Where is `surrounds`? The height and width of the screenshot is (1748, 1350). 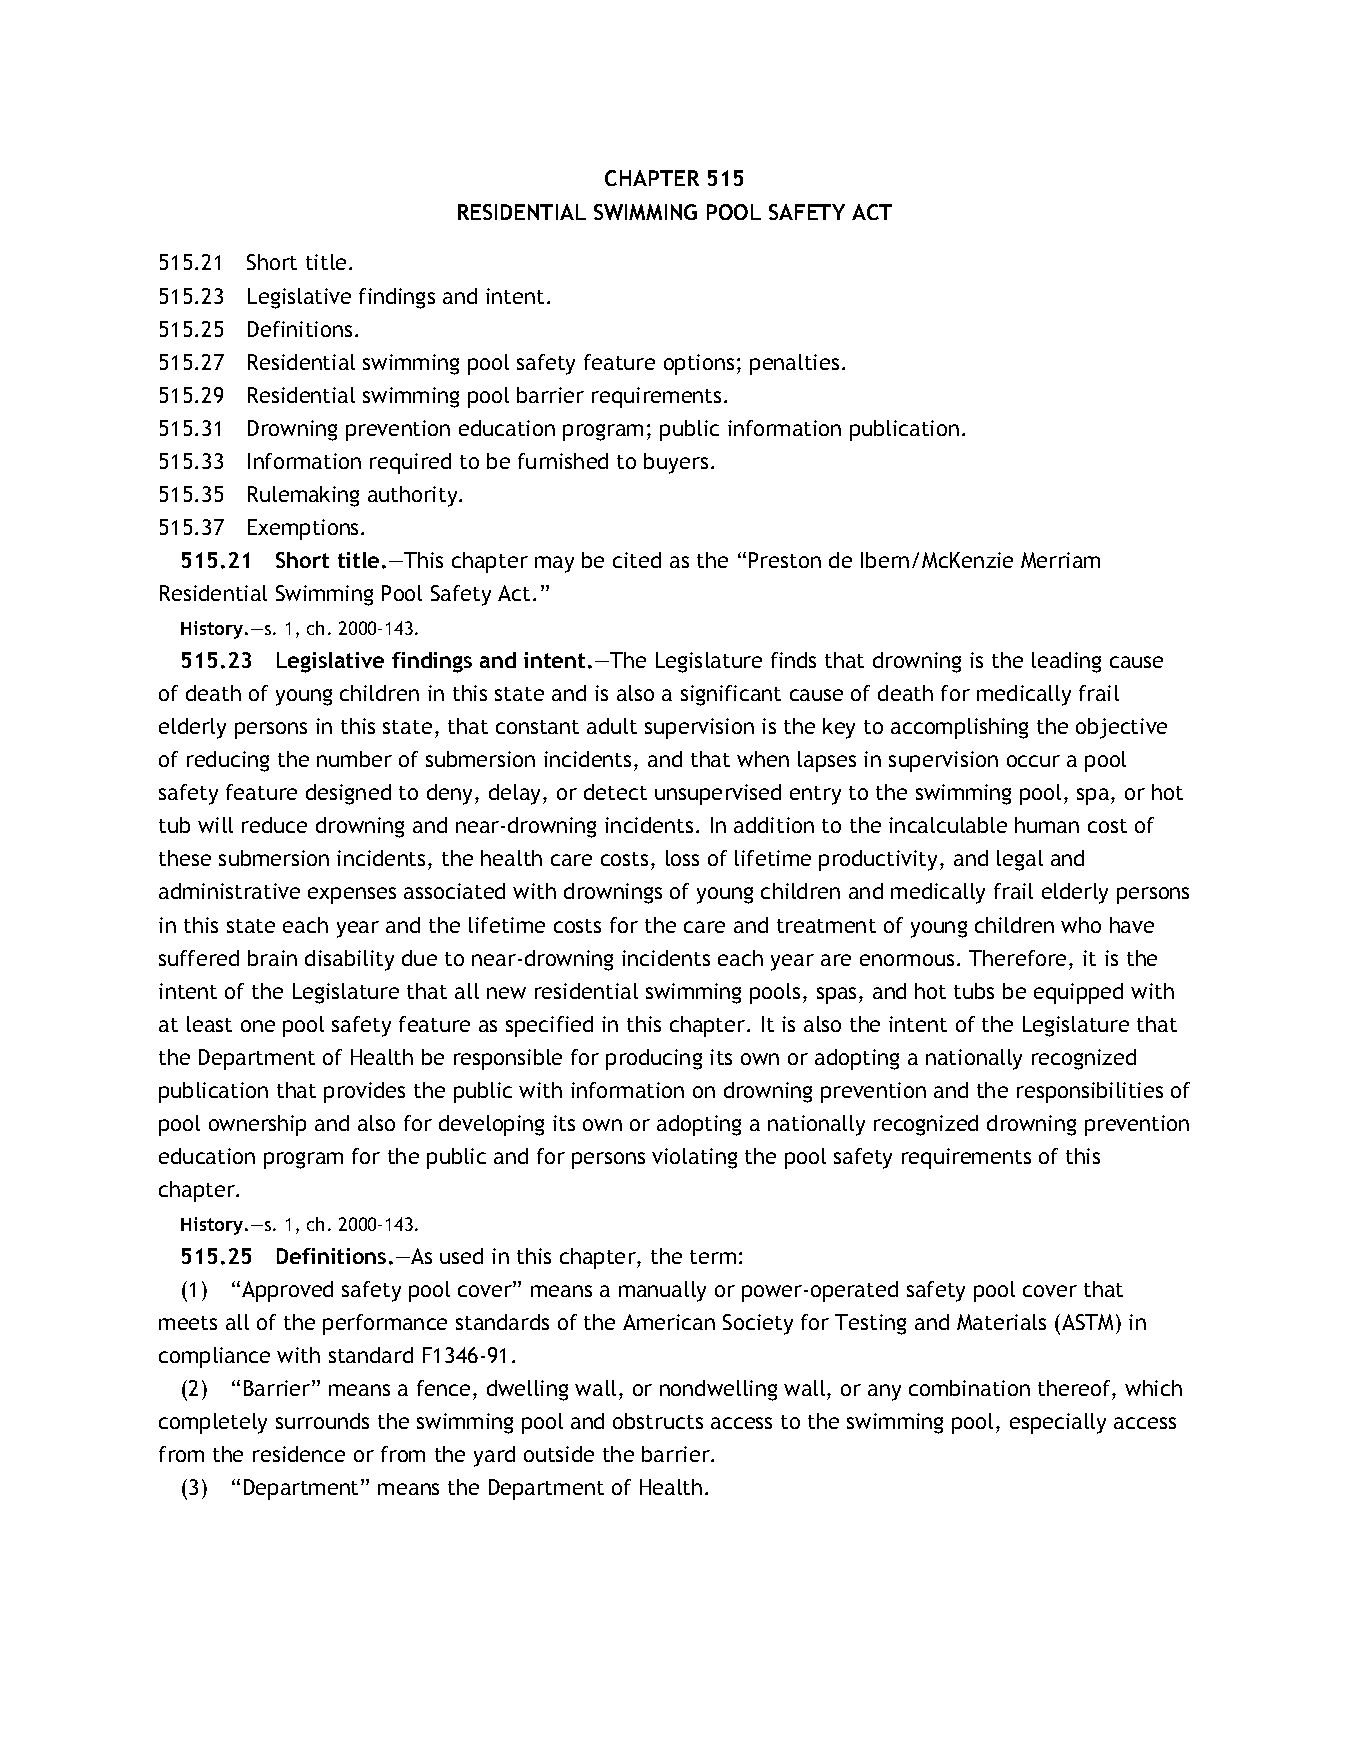
surrounds is located at coordinates (322, 1421).
